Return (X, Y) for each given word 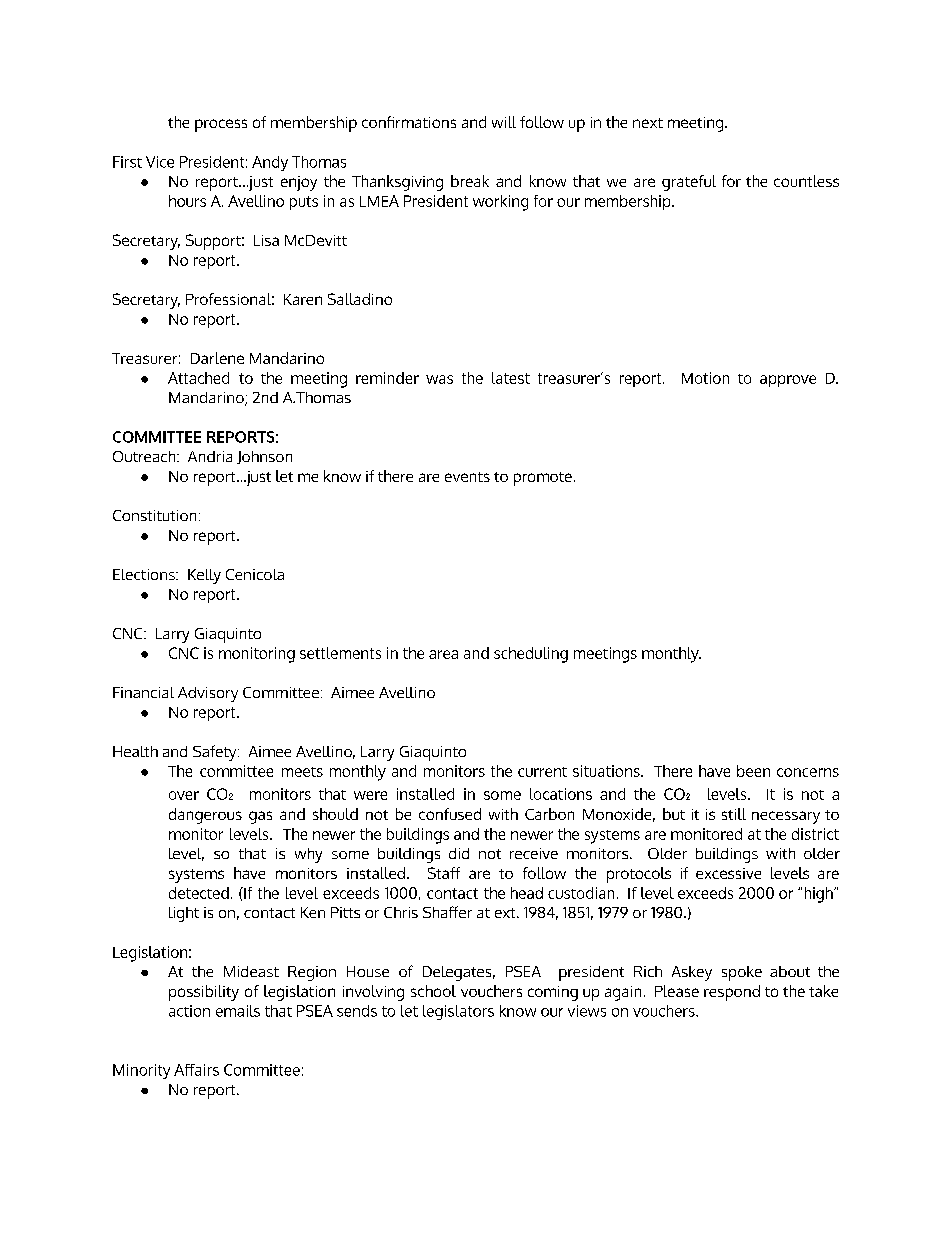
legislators (458, 1012)
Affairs (196, 1070)
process (221, 125)
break (470, 181)
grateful (689, 183)
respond (732, 993)
